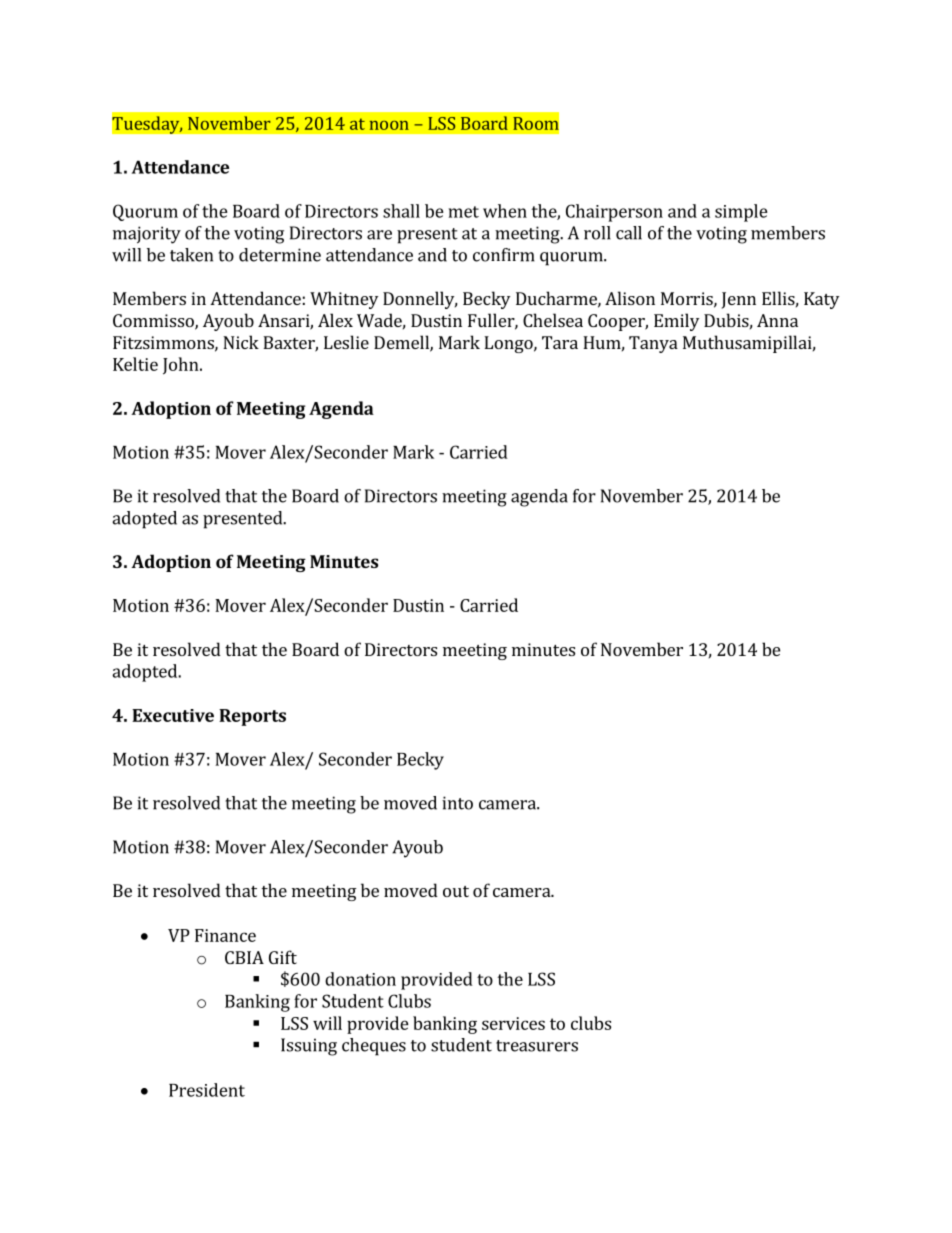 The height and width of the screenshot is (1233, 952). I want to click on President, so click(207, 1090).
